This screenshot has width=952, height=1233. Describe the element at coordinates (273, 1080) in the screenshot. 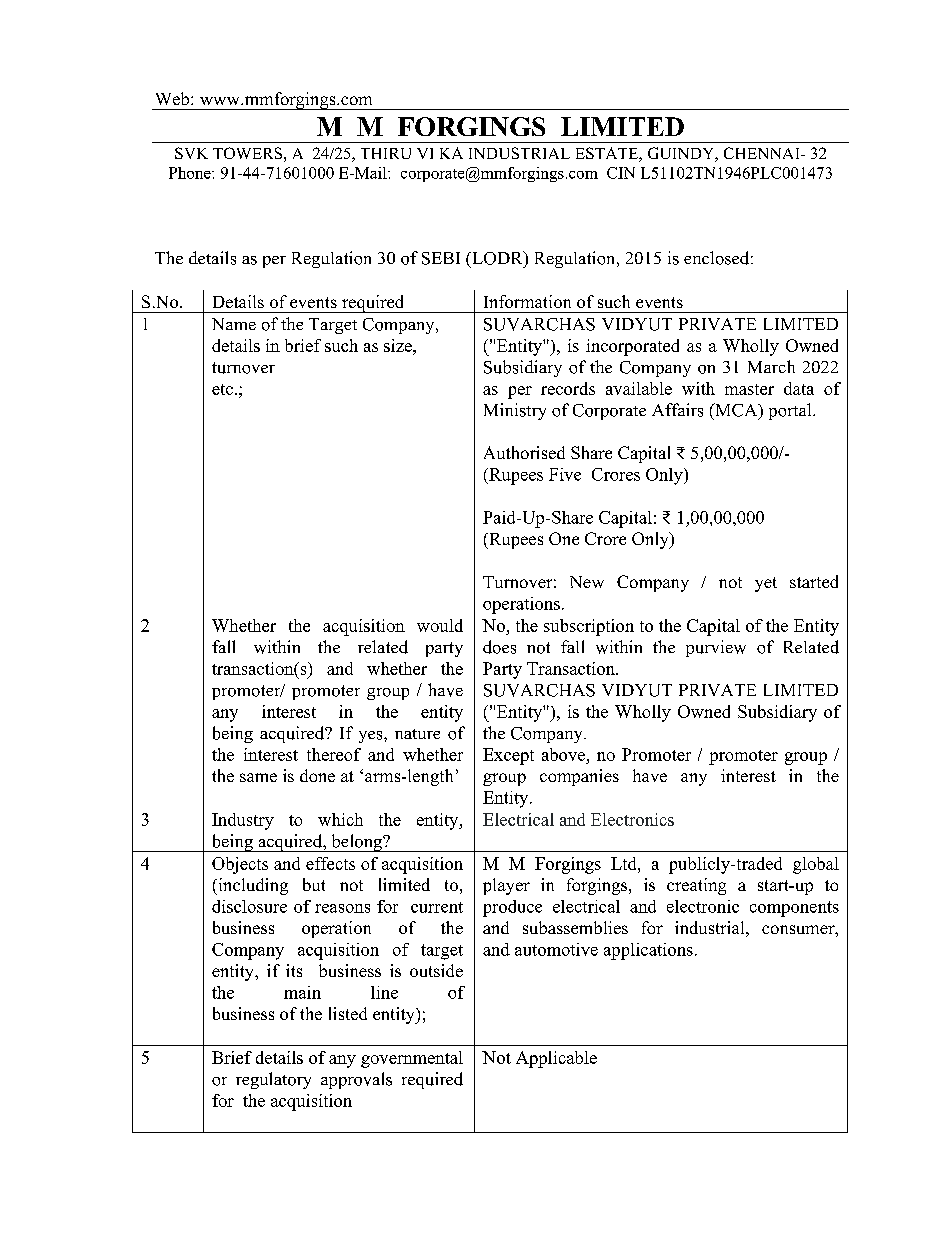

I see `regulatory` at that location.
